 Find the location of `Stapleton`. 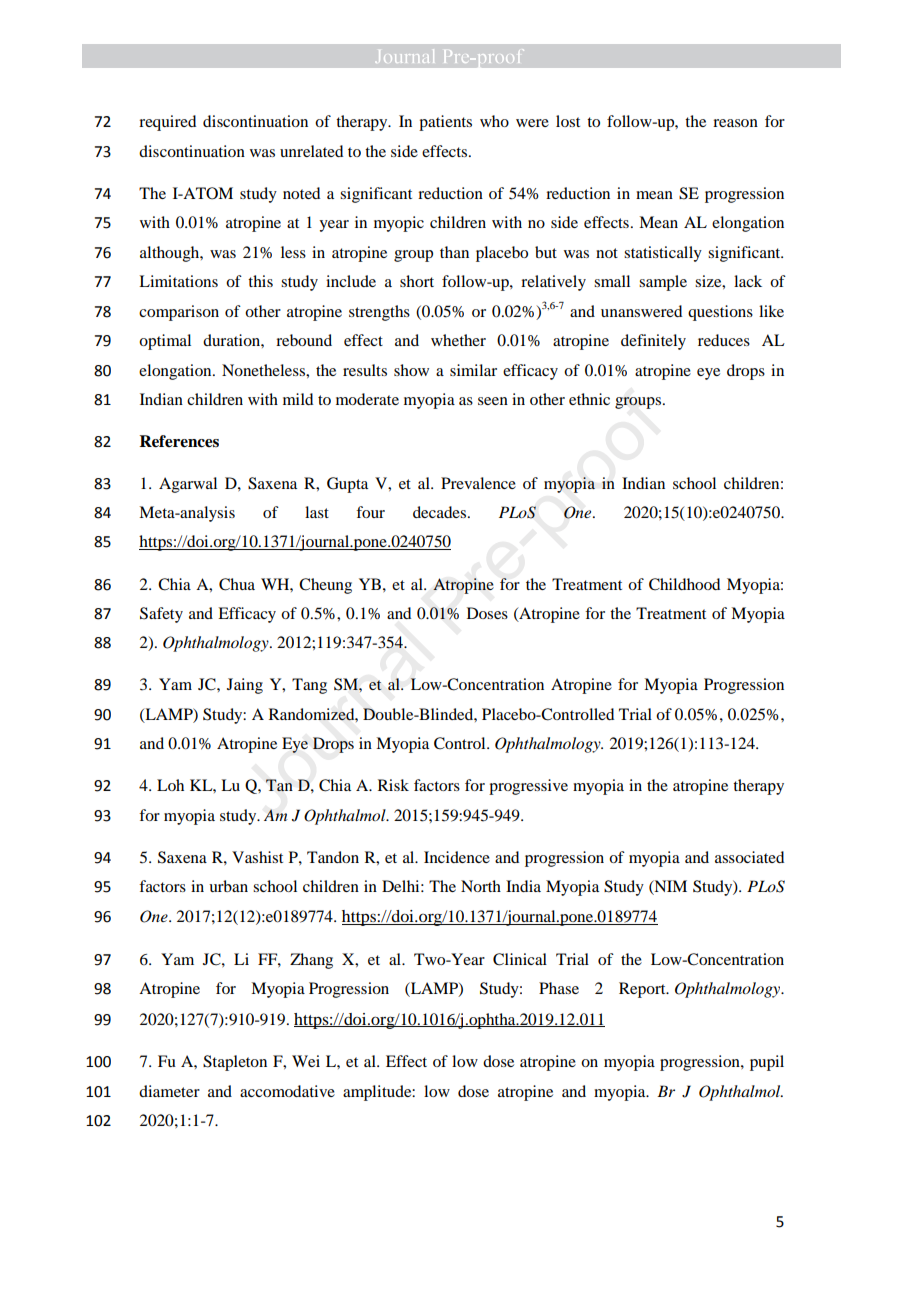

Stapleton is located at coordinates (235, 1063).
